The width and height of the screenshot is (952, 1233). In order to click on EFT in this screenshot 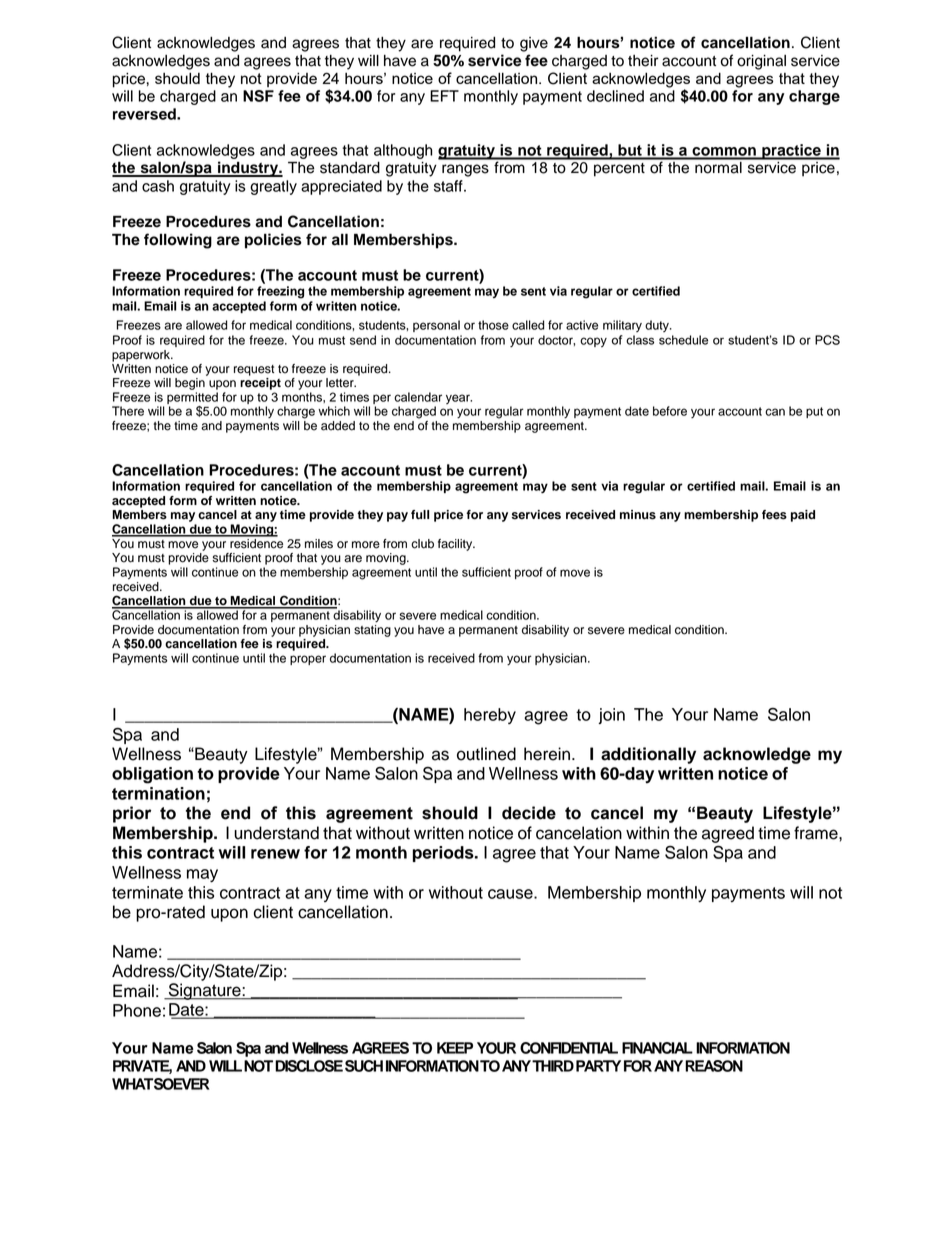, I will do `click(444, 96)`.
